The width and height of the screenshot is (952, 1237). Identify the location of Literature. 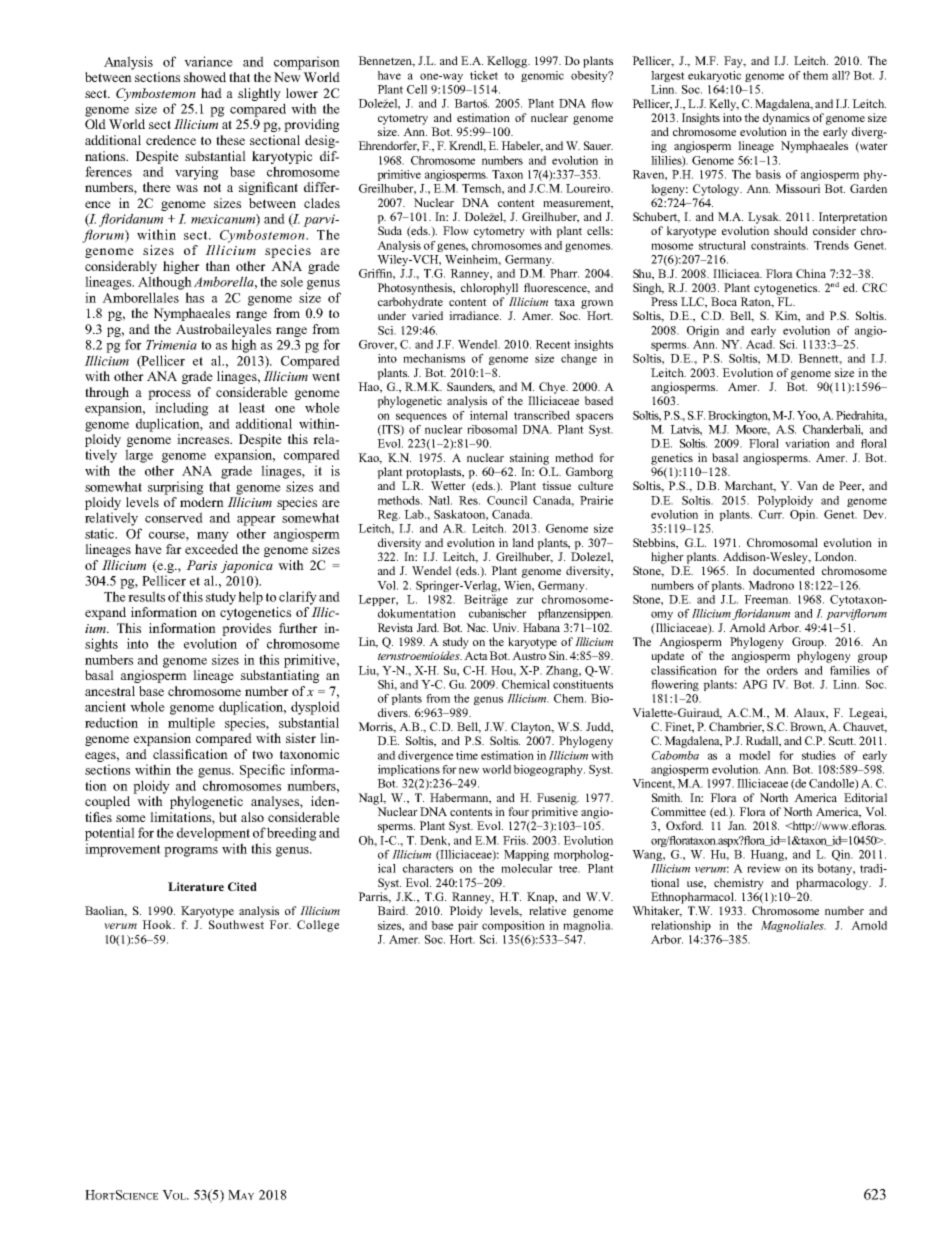
(196, 886).
